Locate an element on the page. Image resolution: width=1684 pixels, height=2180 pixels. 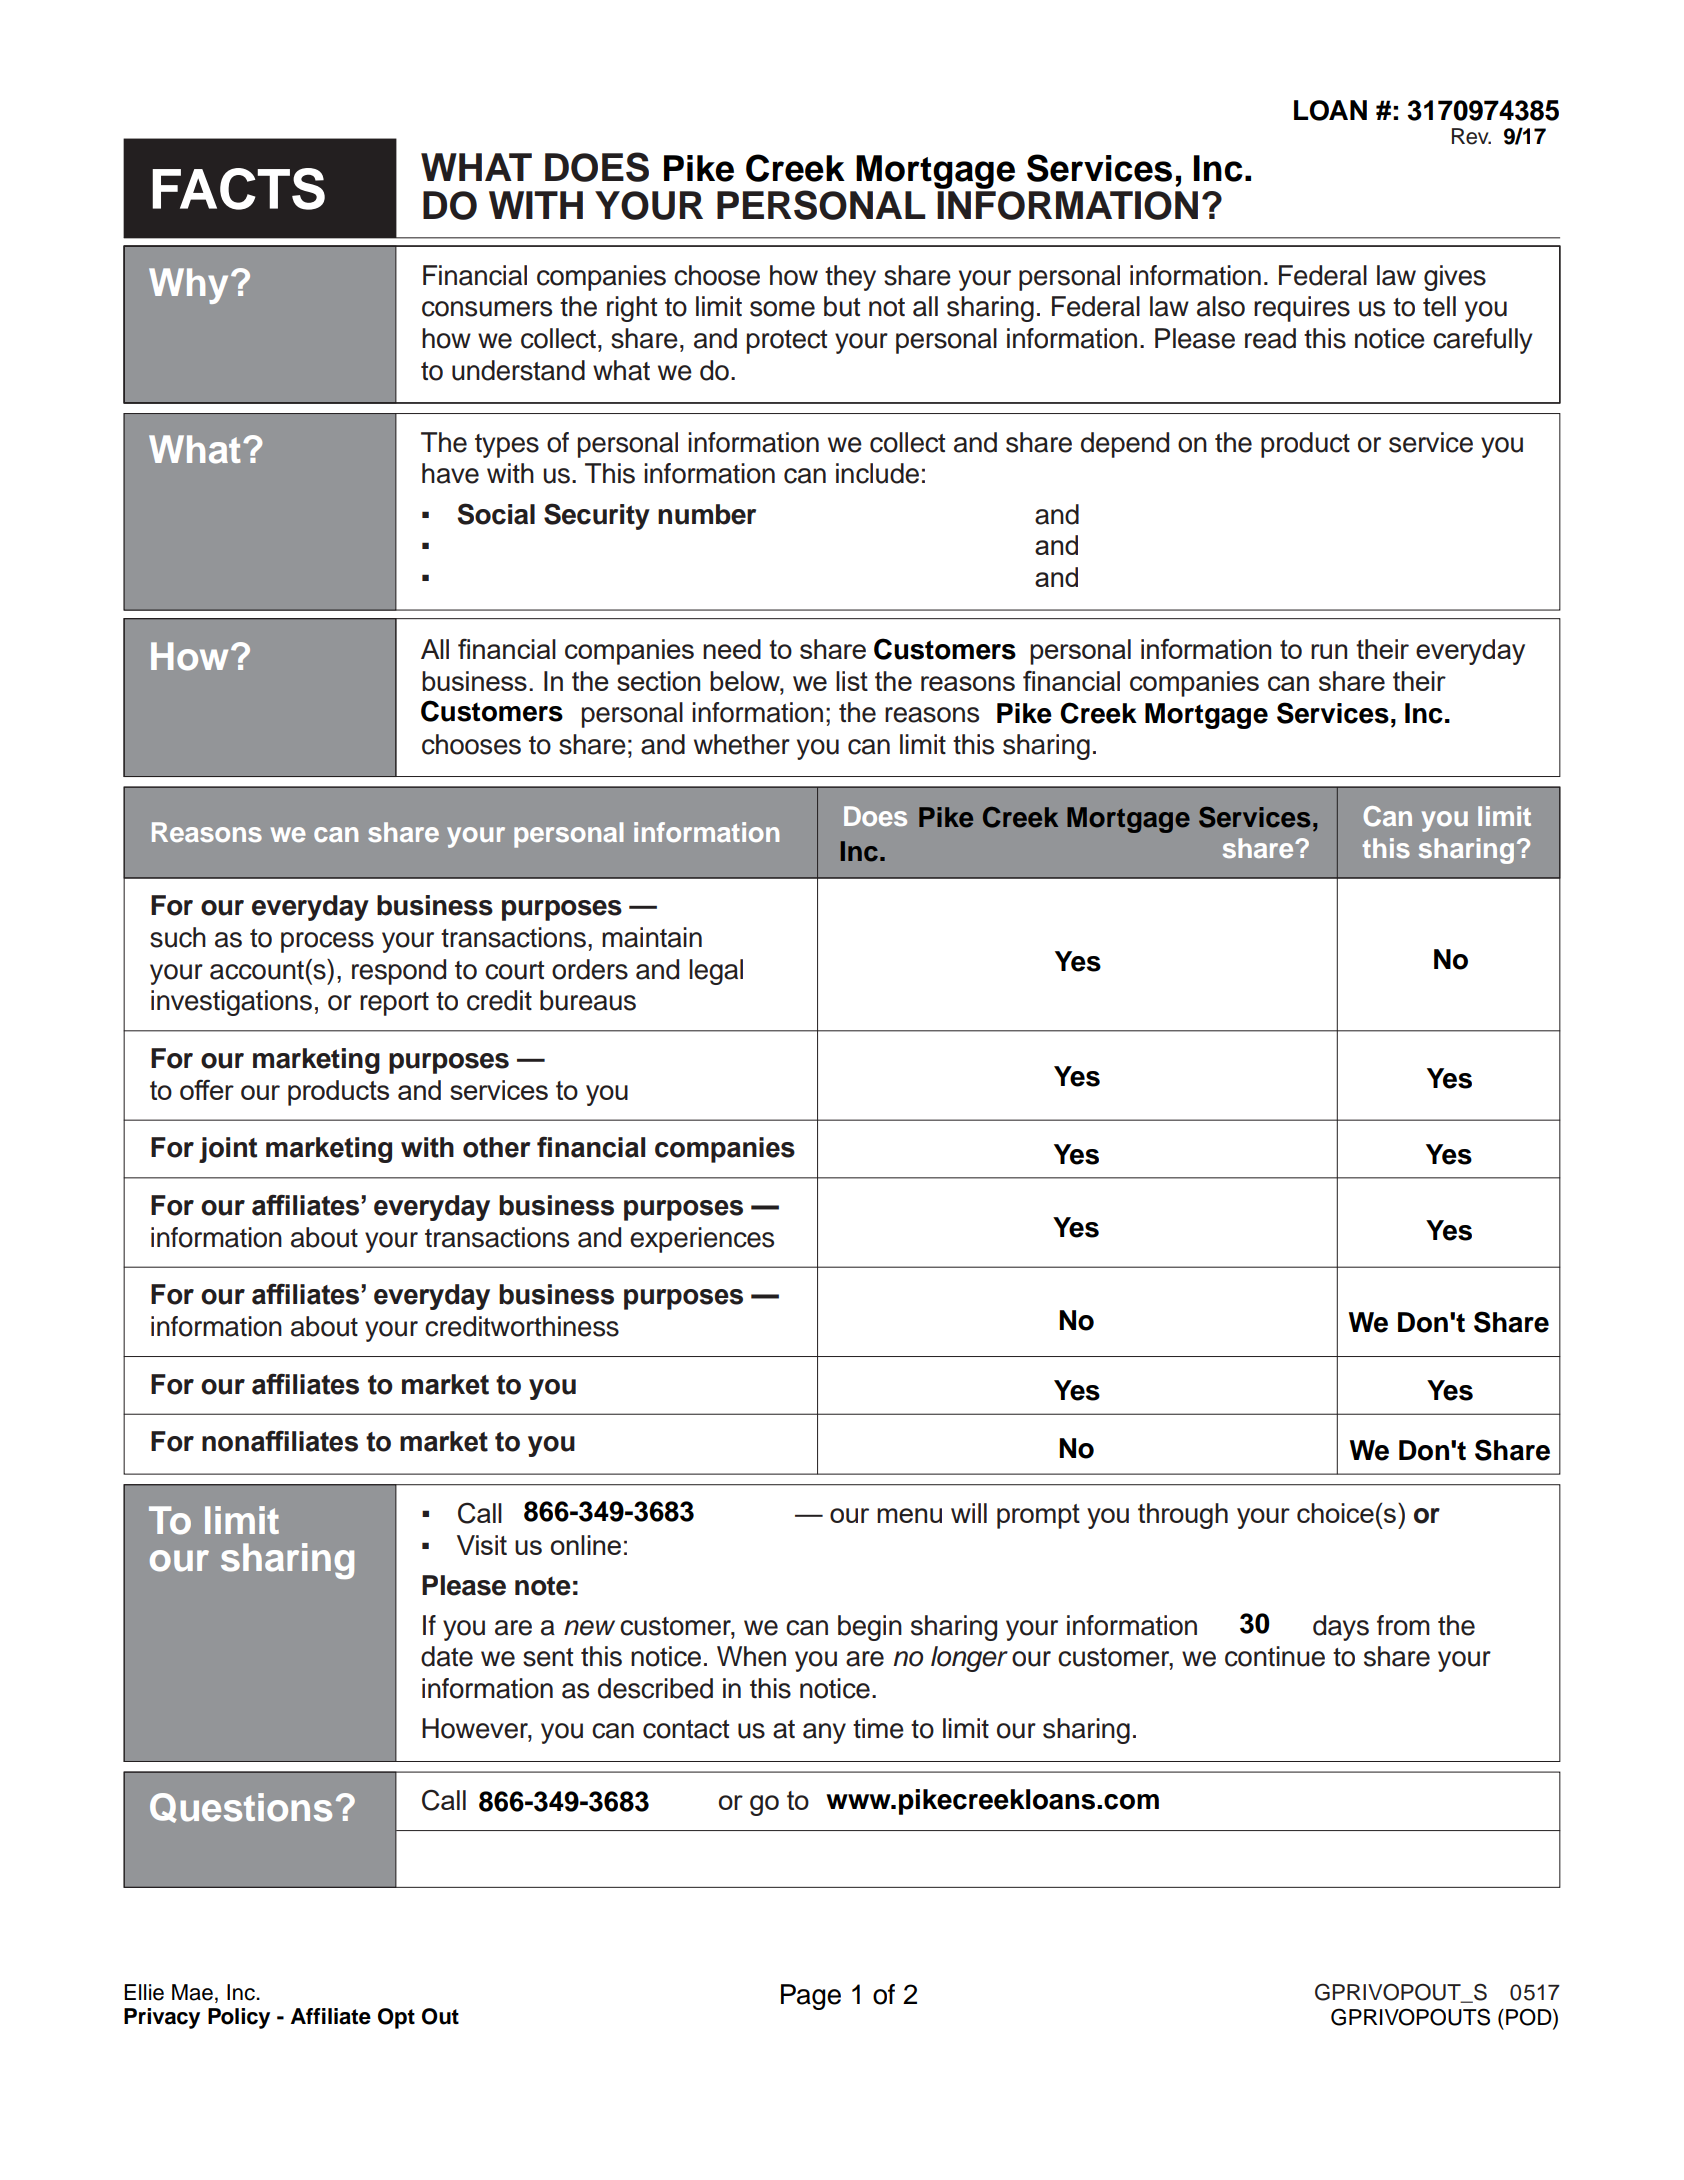
they is located at coordinates (850, 278).
